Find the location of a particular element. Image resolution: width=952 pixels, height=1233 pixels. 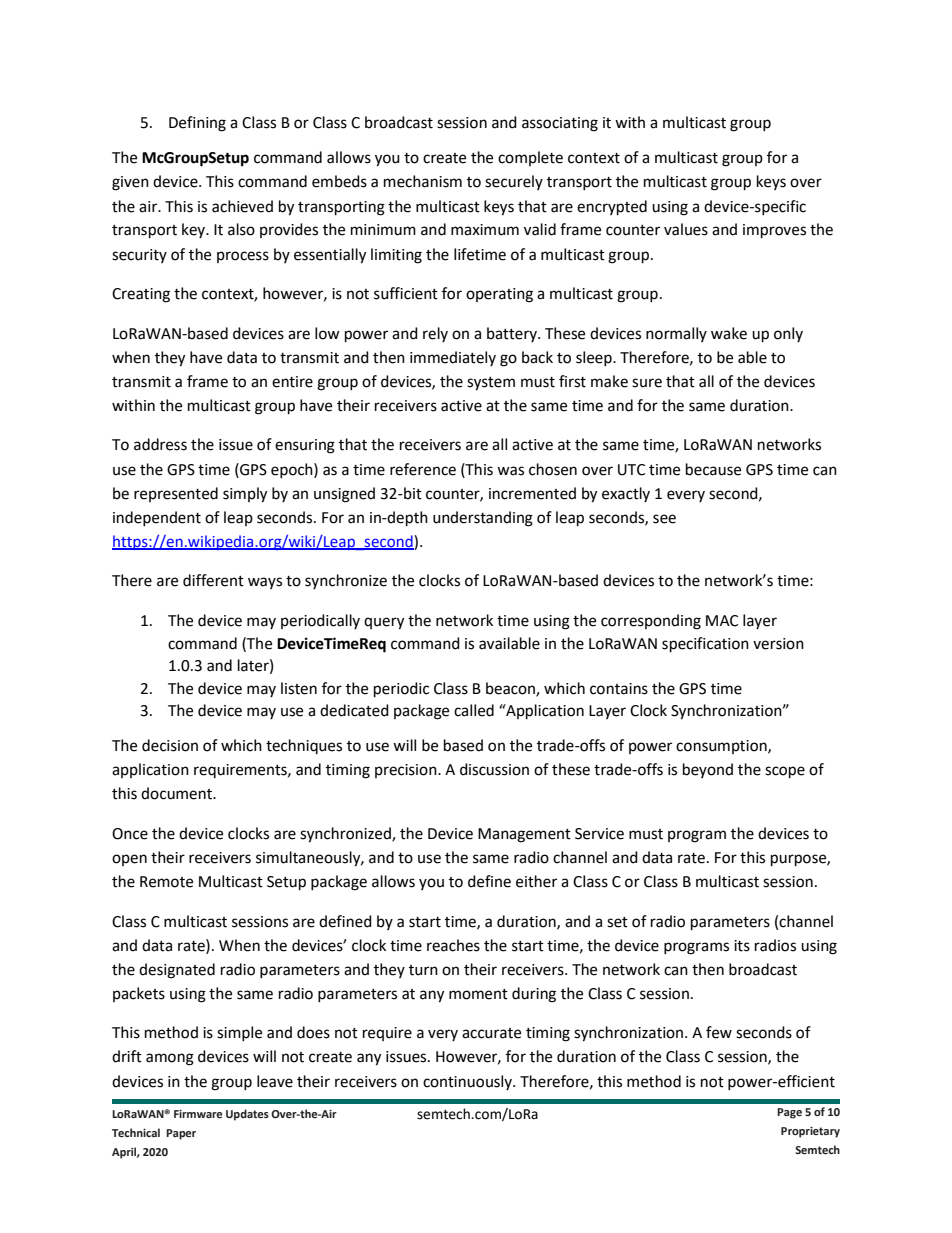

values is located at coordinates (686, 229).
